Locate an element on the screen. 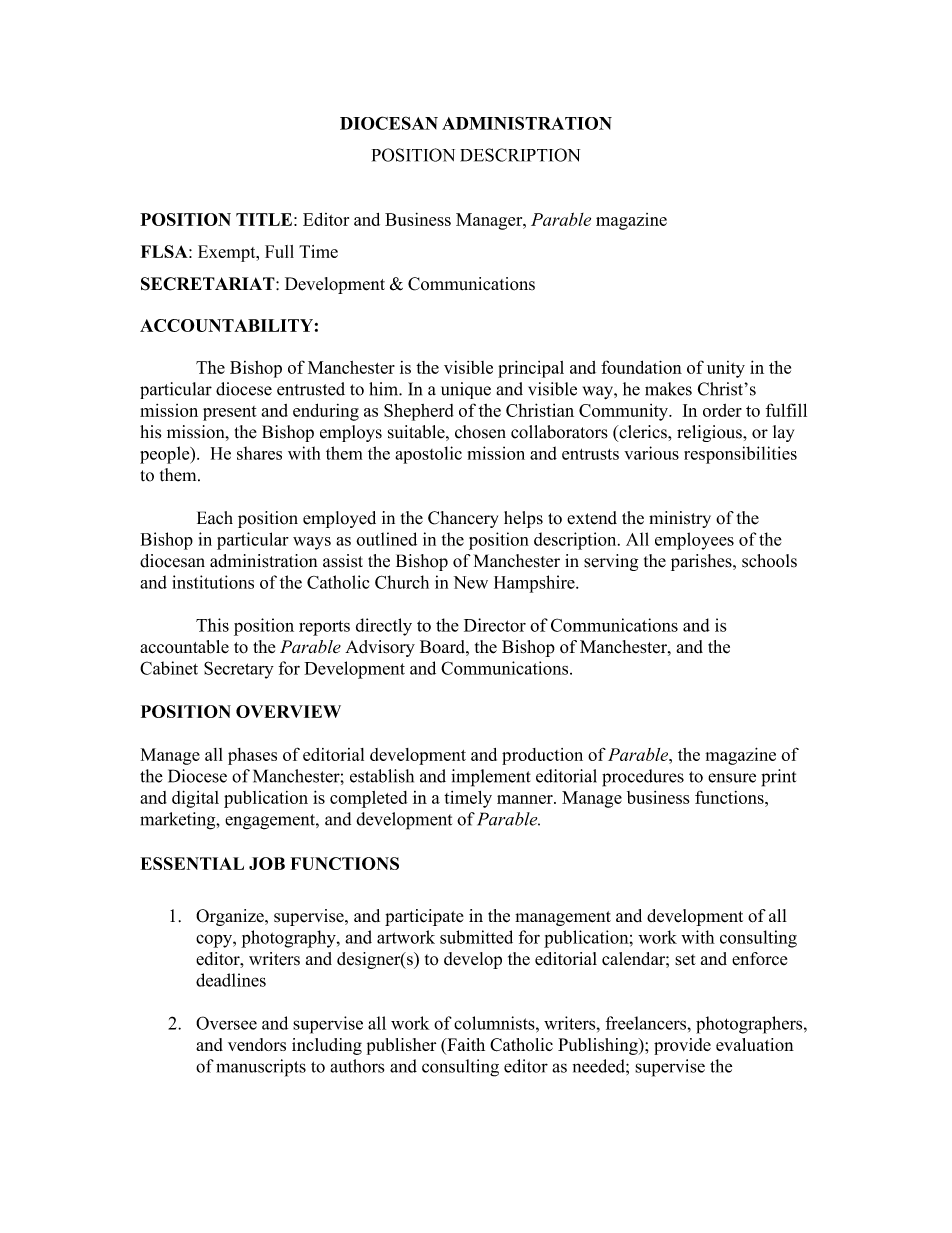 This screenshot has height=1233, width=952. parishes is located at coordinates (702, 562).
